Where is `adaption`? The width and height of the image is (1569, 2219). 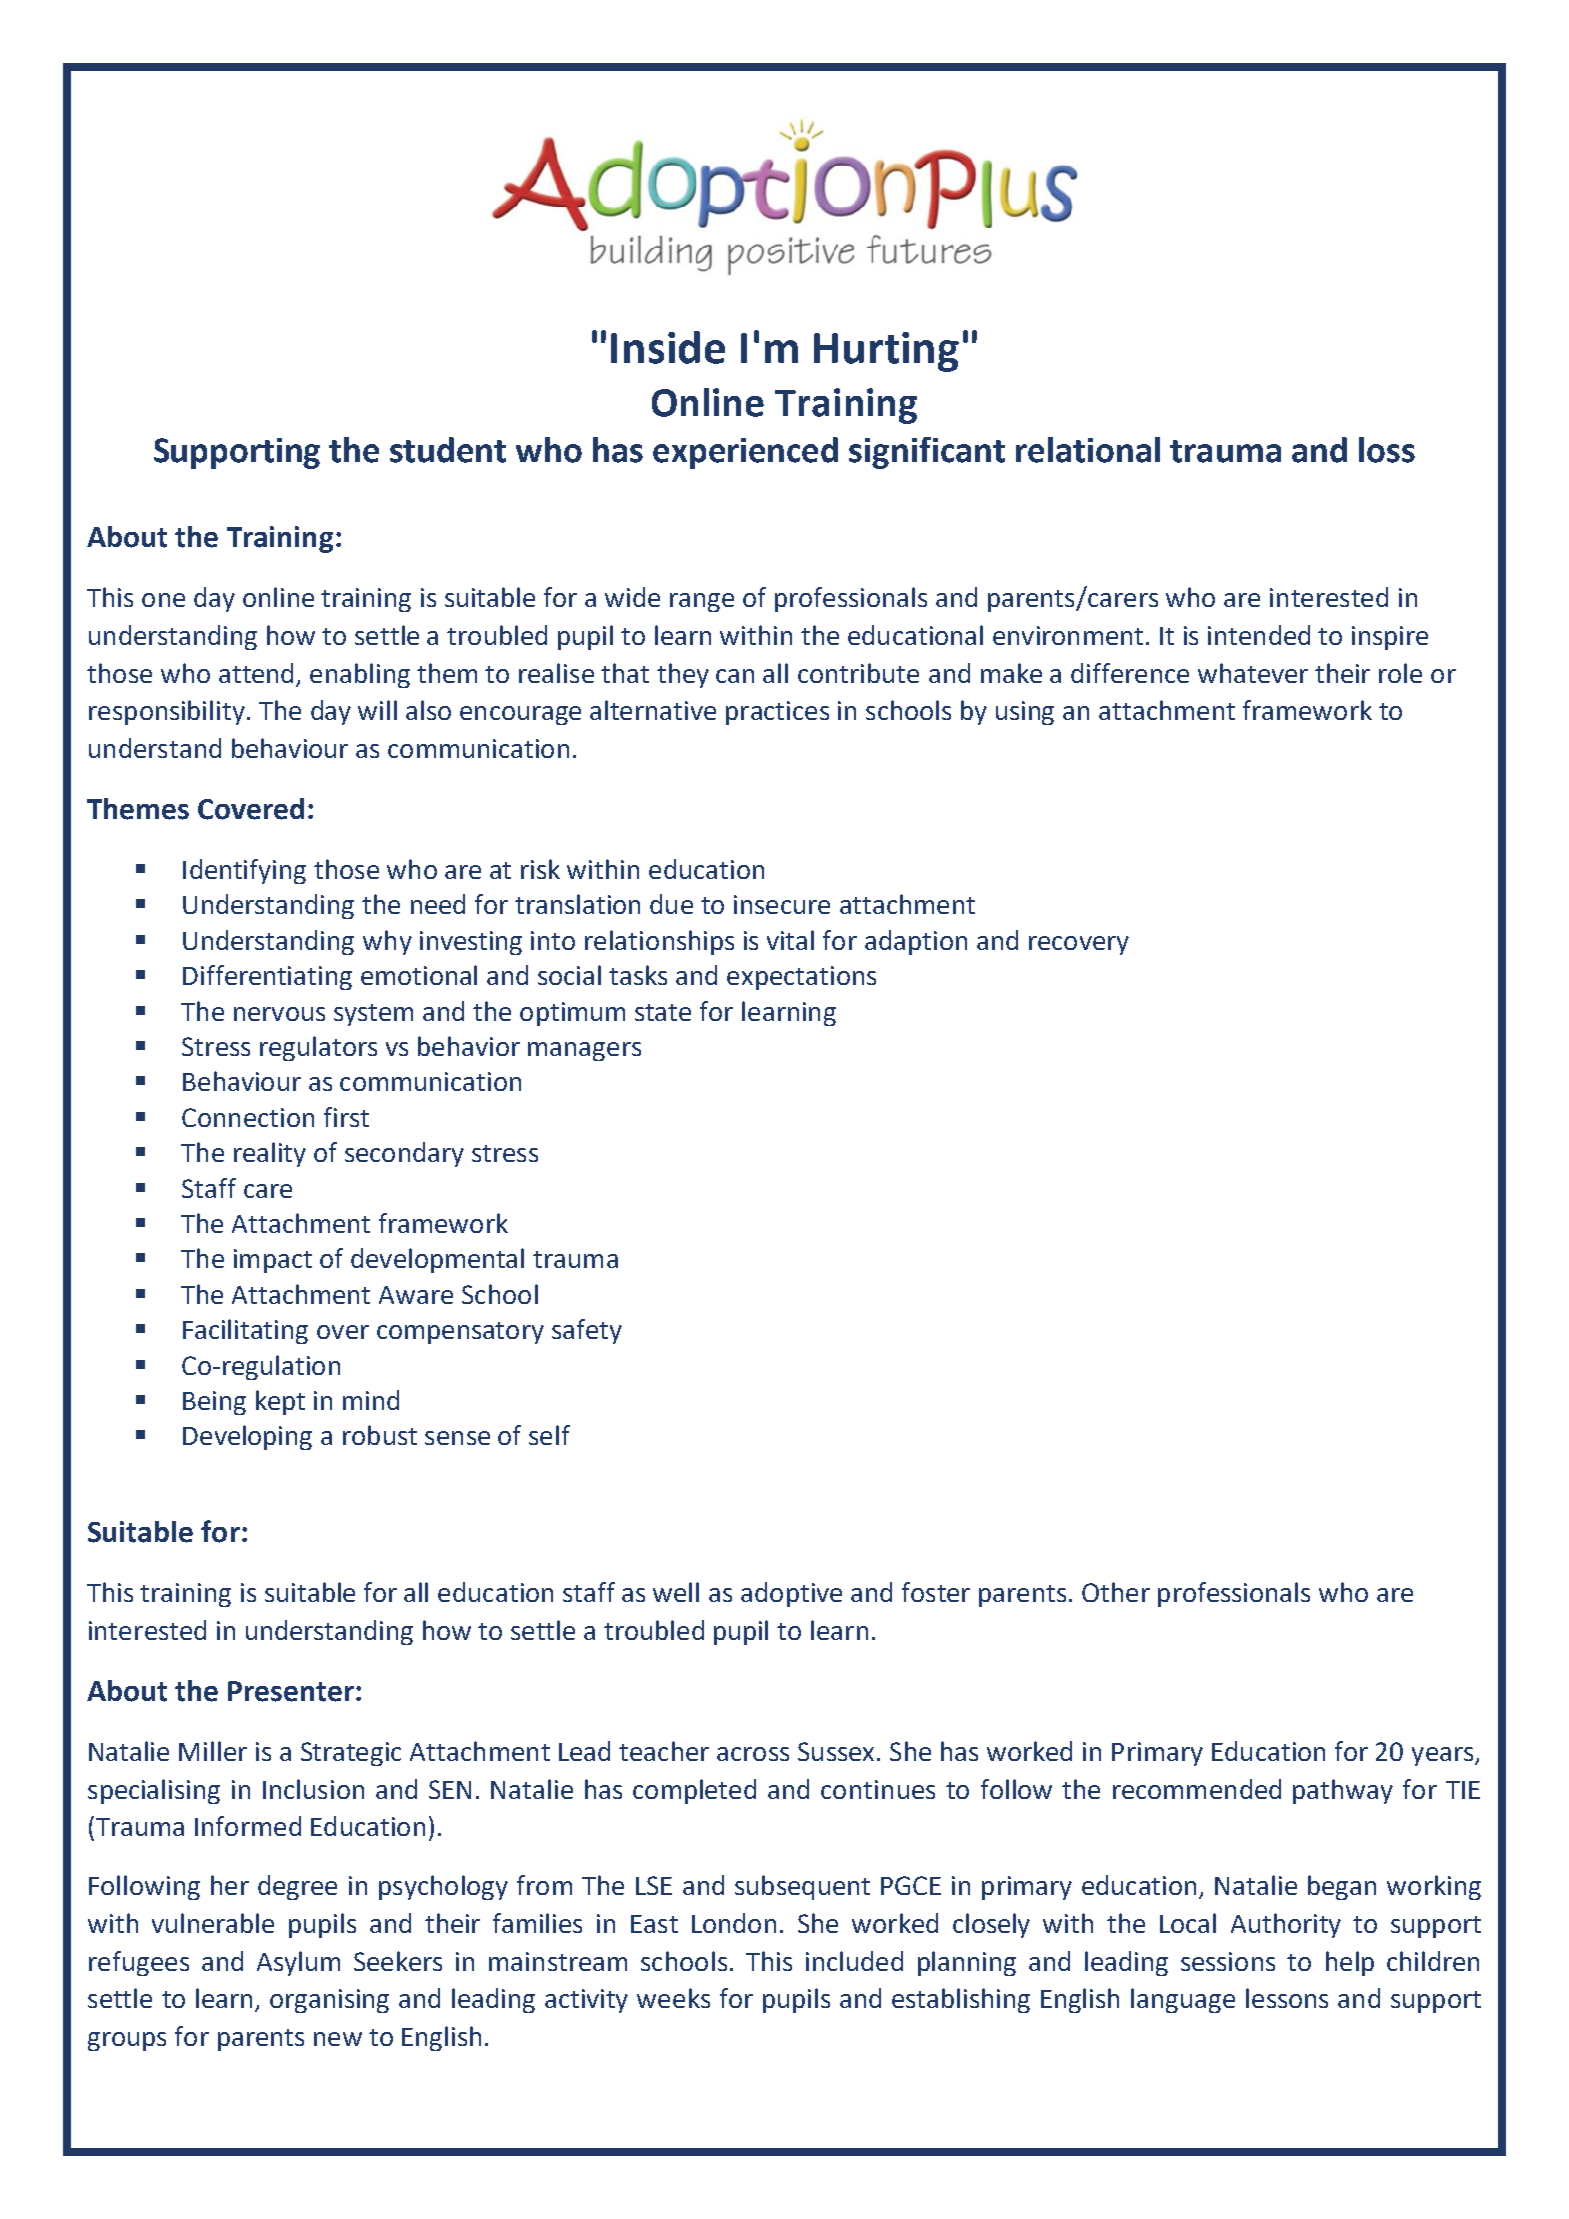
adaption is located at coordinates (916, 942).
